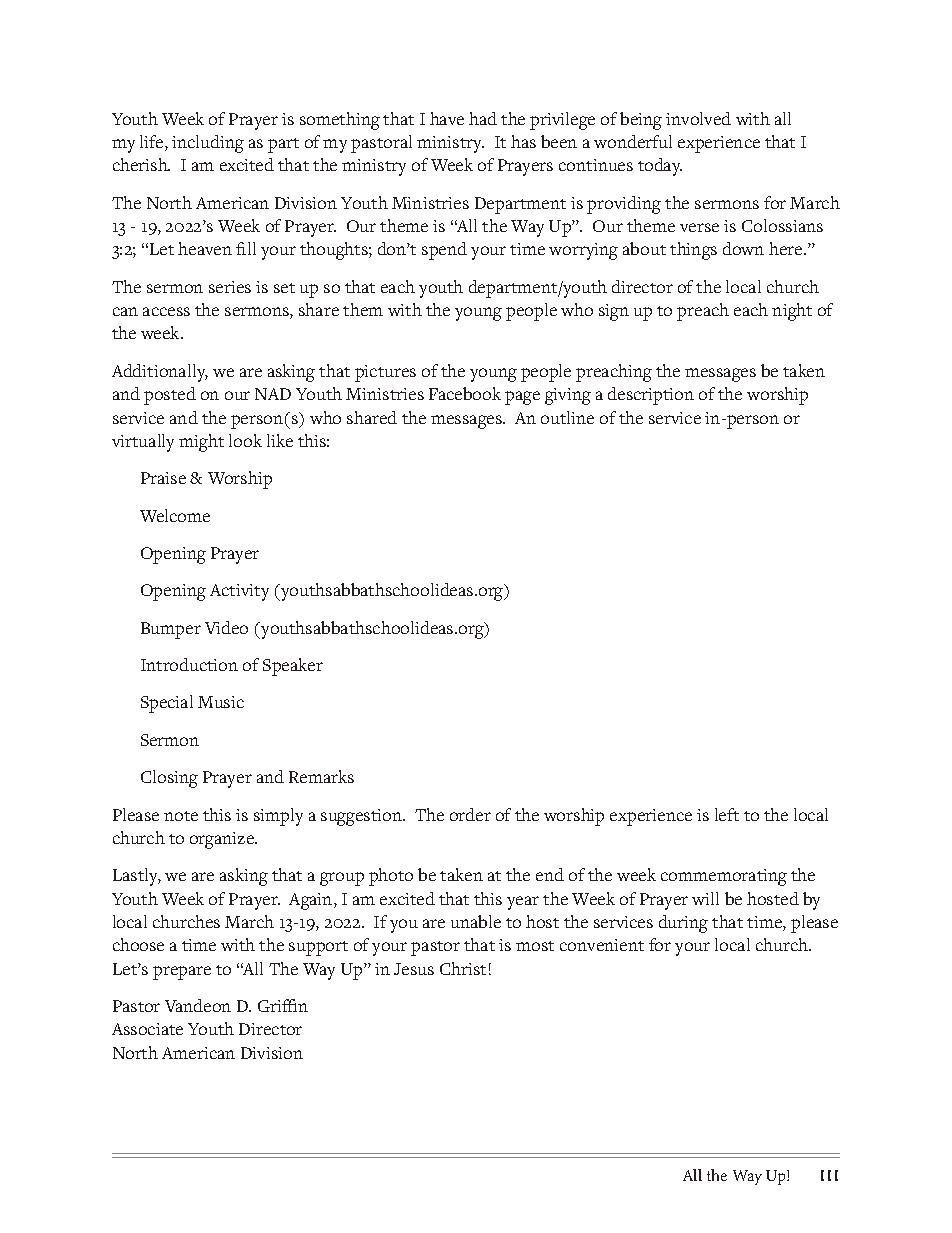 The height and width of the page is (1233, 952). What do you see at coordinates (463, 968) in the page?
I see `Christ` at bounding box center [463, 968].
